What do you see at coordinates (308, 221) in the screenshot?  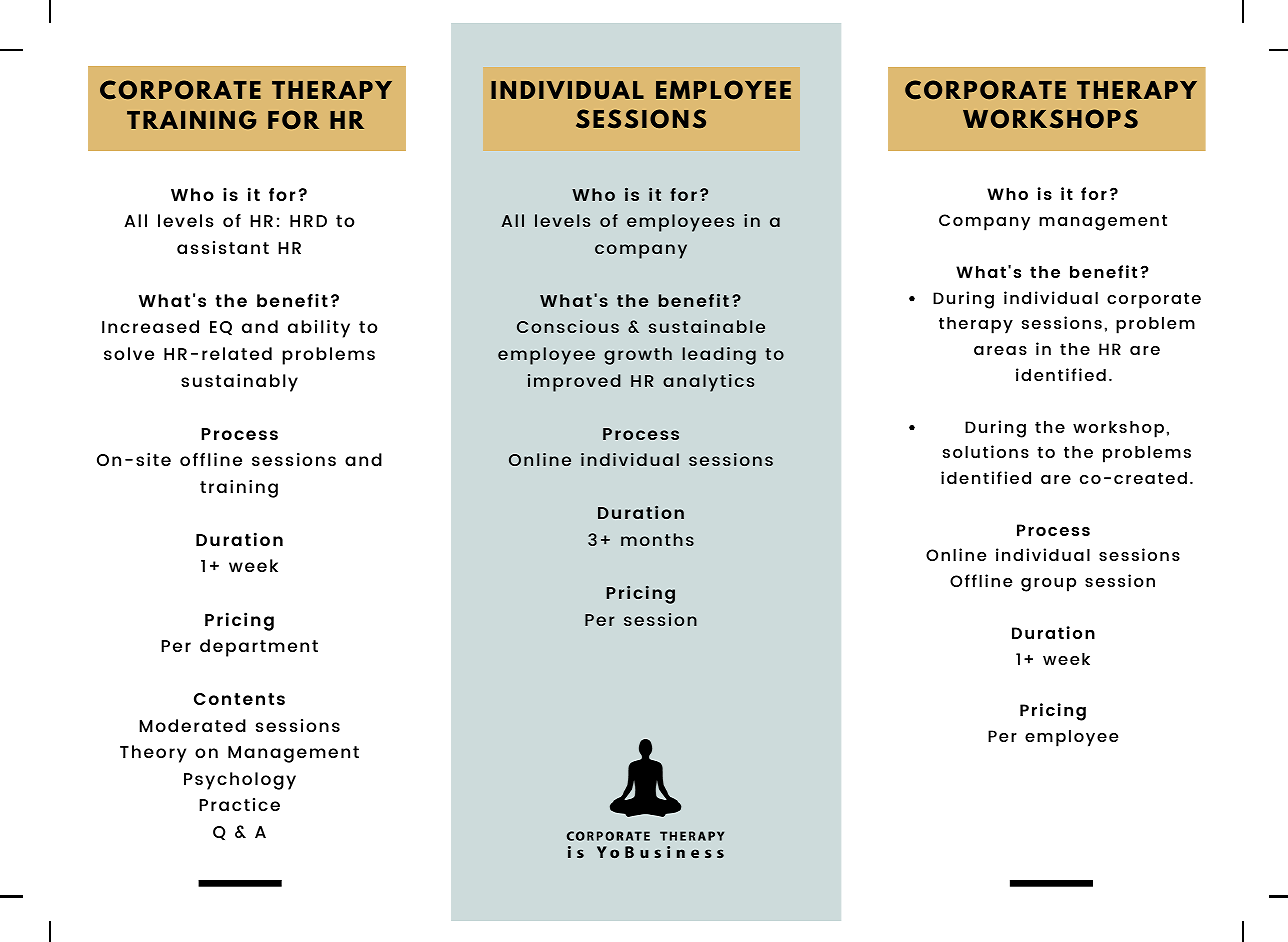 I see `HRD` at bounding box center [308, 221].
